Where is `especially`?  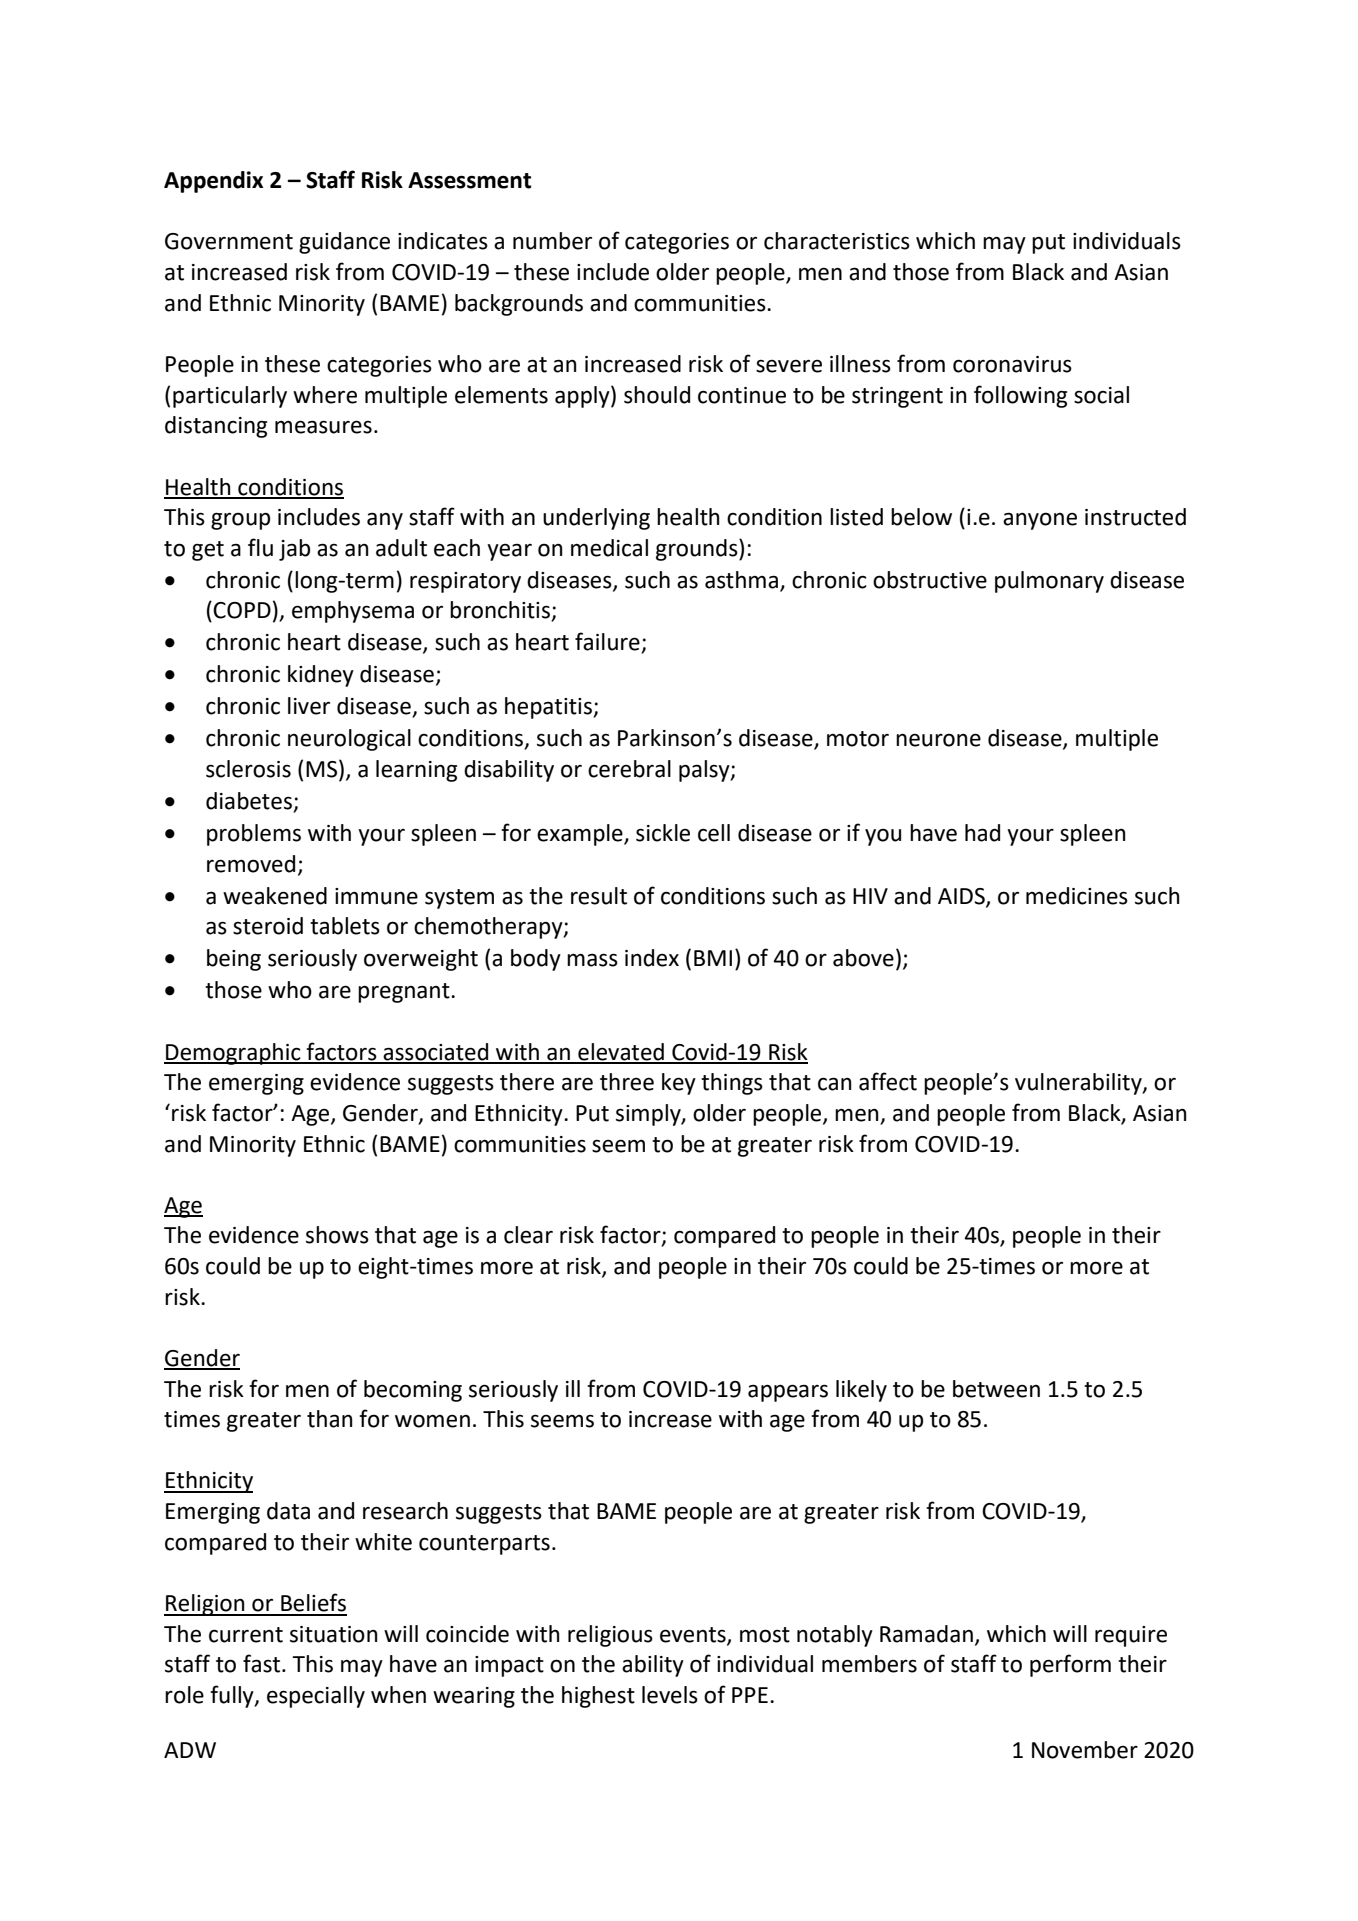
especially is located at coordinates (316, 1697).
